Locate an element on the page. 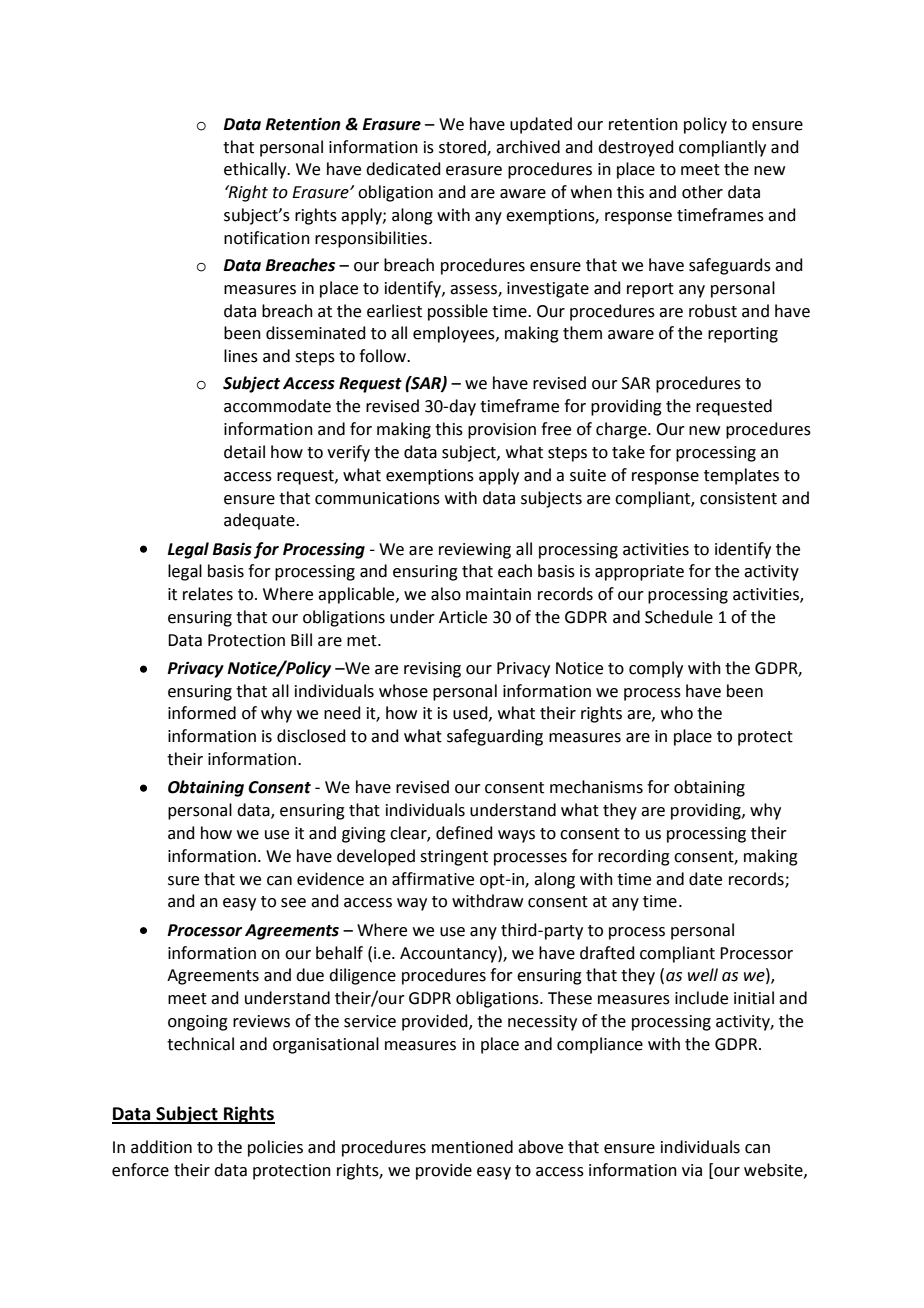  recording is located at coordinates (634, 857).
